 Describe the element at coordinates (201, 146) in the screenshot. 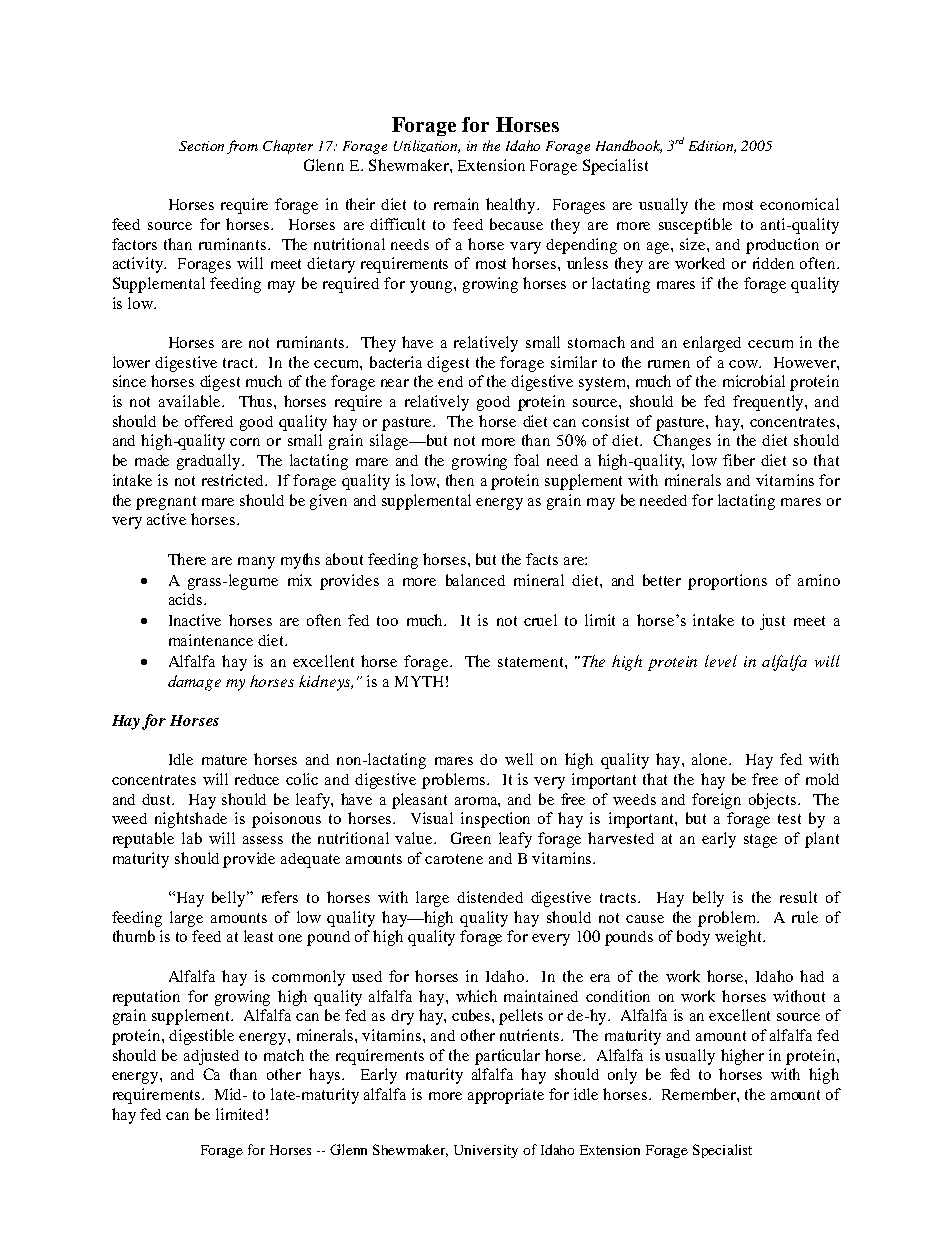

I see `Section` at that location.
